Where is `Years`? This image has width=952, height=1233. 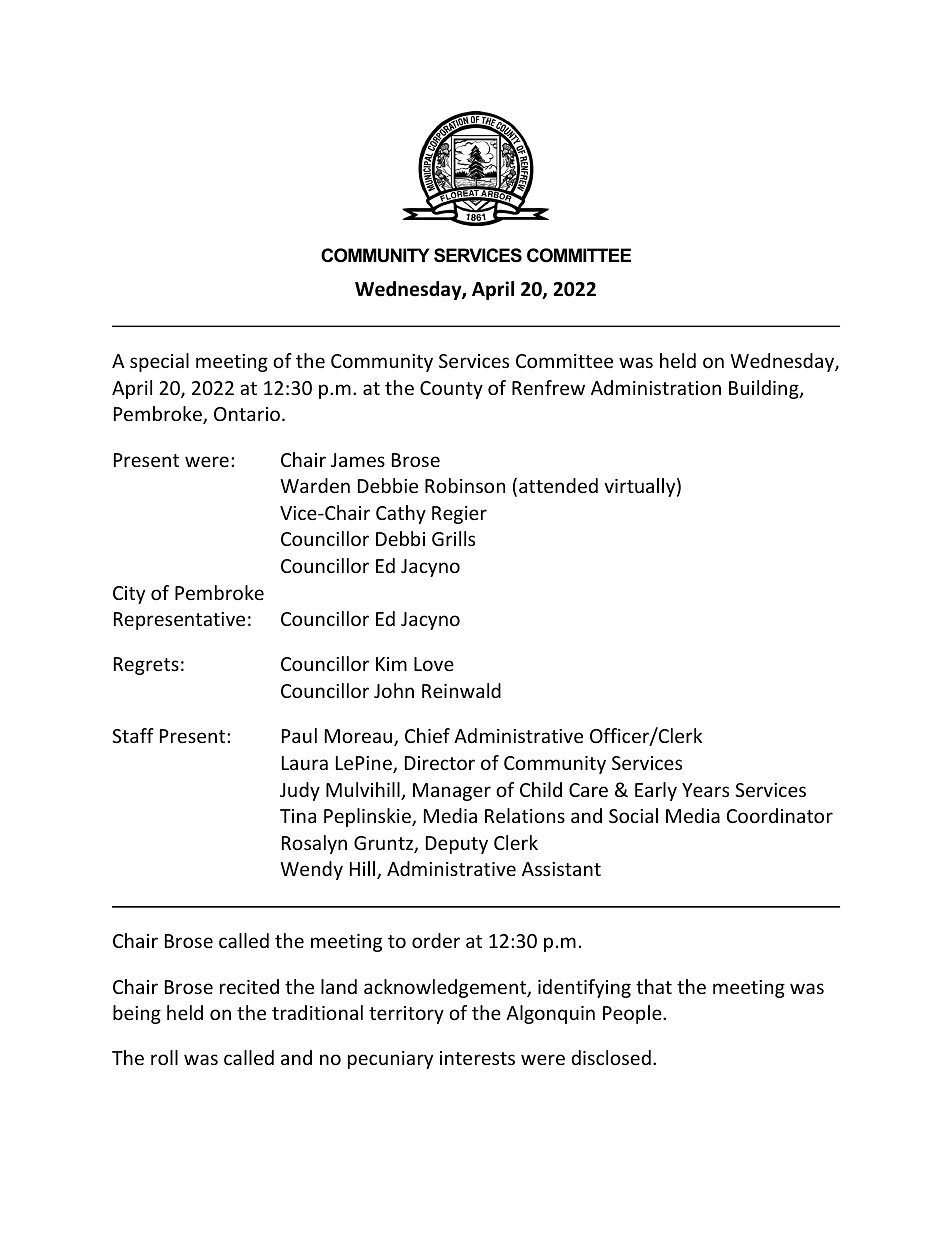
Years is located at coordinates (705, 790).
